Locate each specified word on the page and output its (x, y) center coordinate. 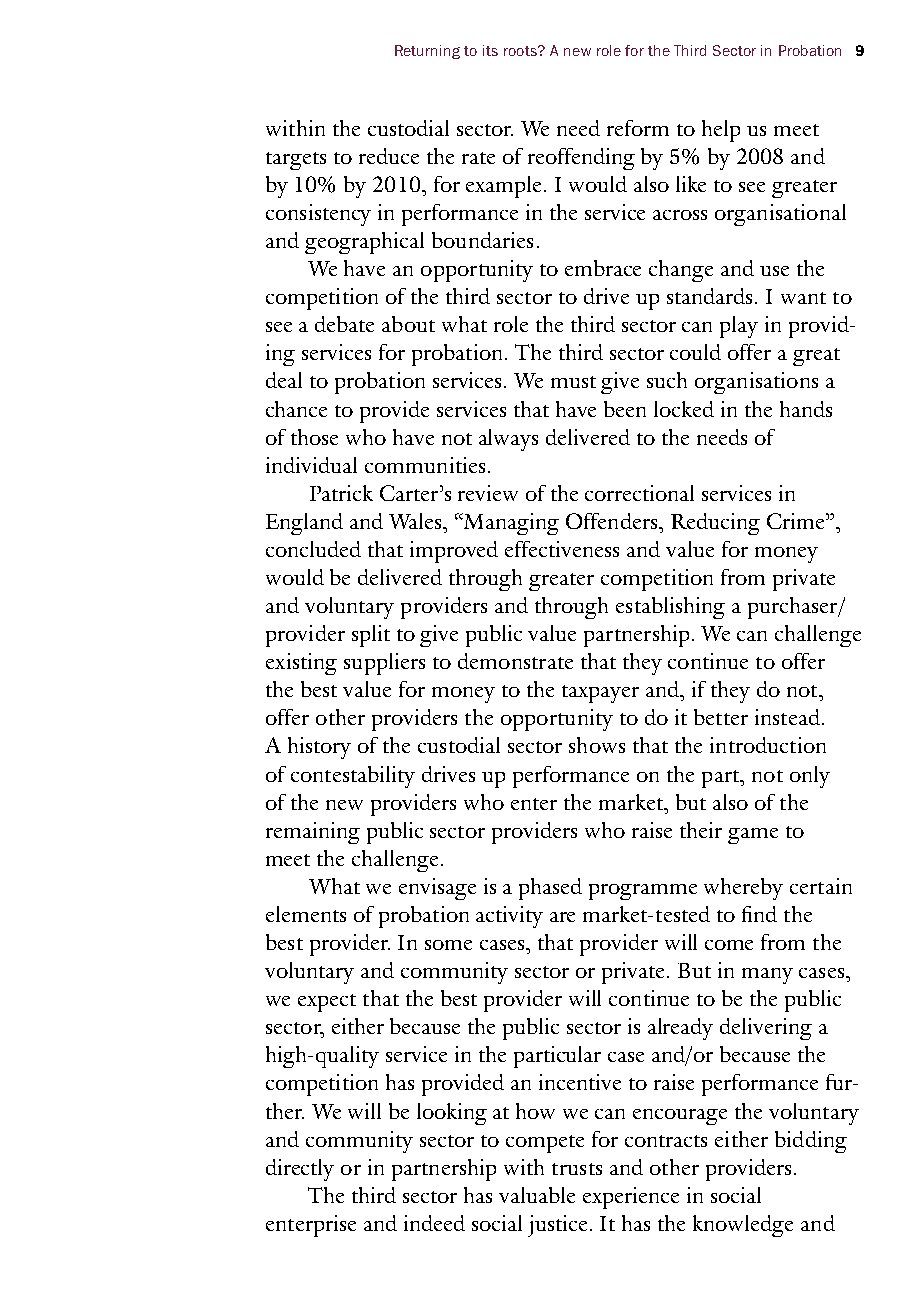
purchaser (794, 608)
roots (521, 51)
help (721, 131)
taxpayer (600, 694)
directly (300, 1170)
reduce (389, 156)
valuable (537, 1195)
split (371, 636)
